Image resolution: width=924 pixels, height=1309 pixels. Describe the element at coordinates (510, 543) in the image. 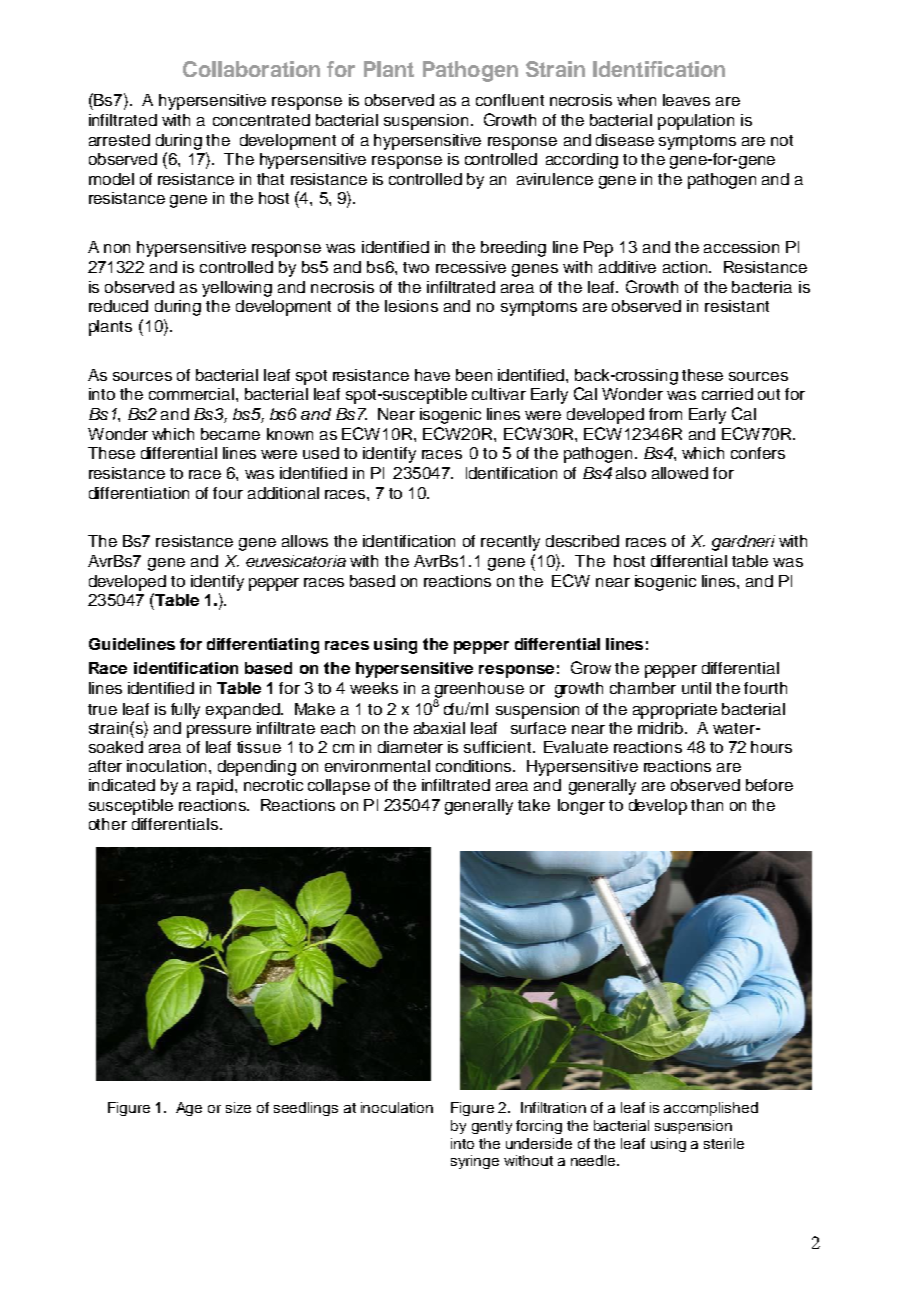

I see `recently` at that location.
